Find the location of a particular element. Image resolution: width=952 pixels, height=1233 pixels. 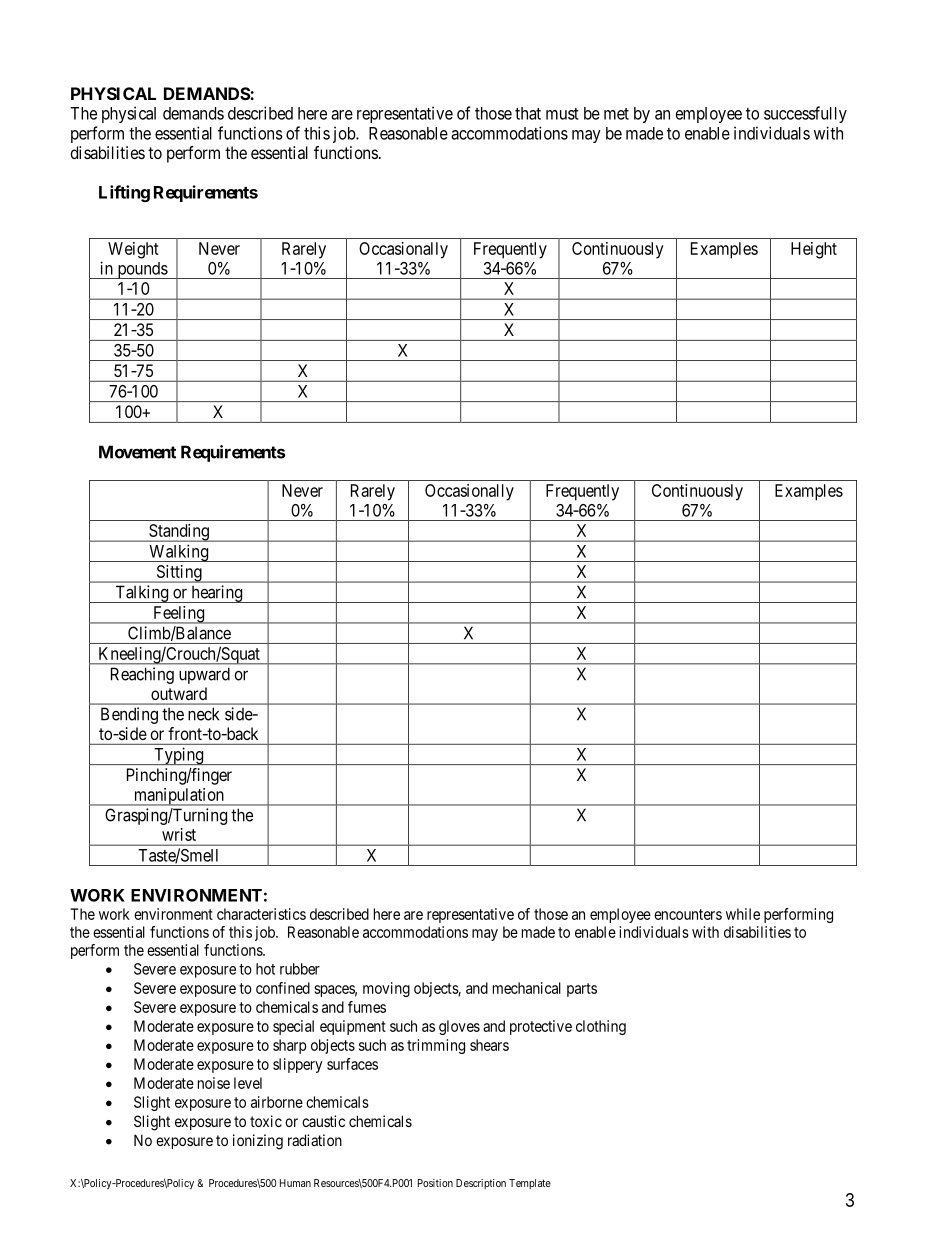

Description is located at coordinates (481, 1184).
